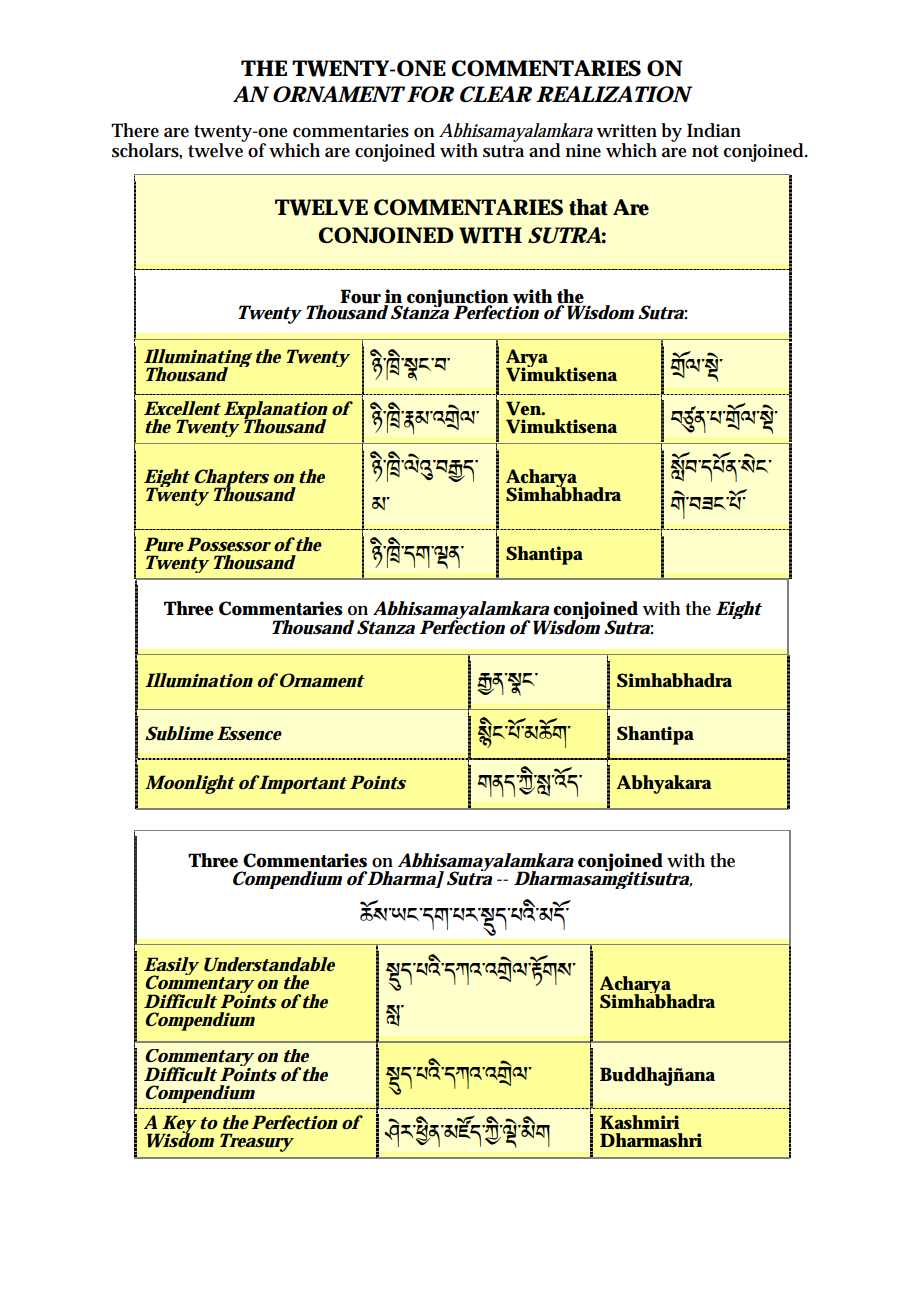  What do you see at coordinates (135, 130) in the screenshot?
I see `There` at bounding box center [135, 130].
